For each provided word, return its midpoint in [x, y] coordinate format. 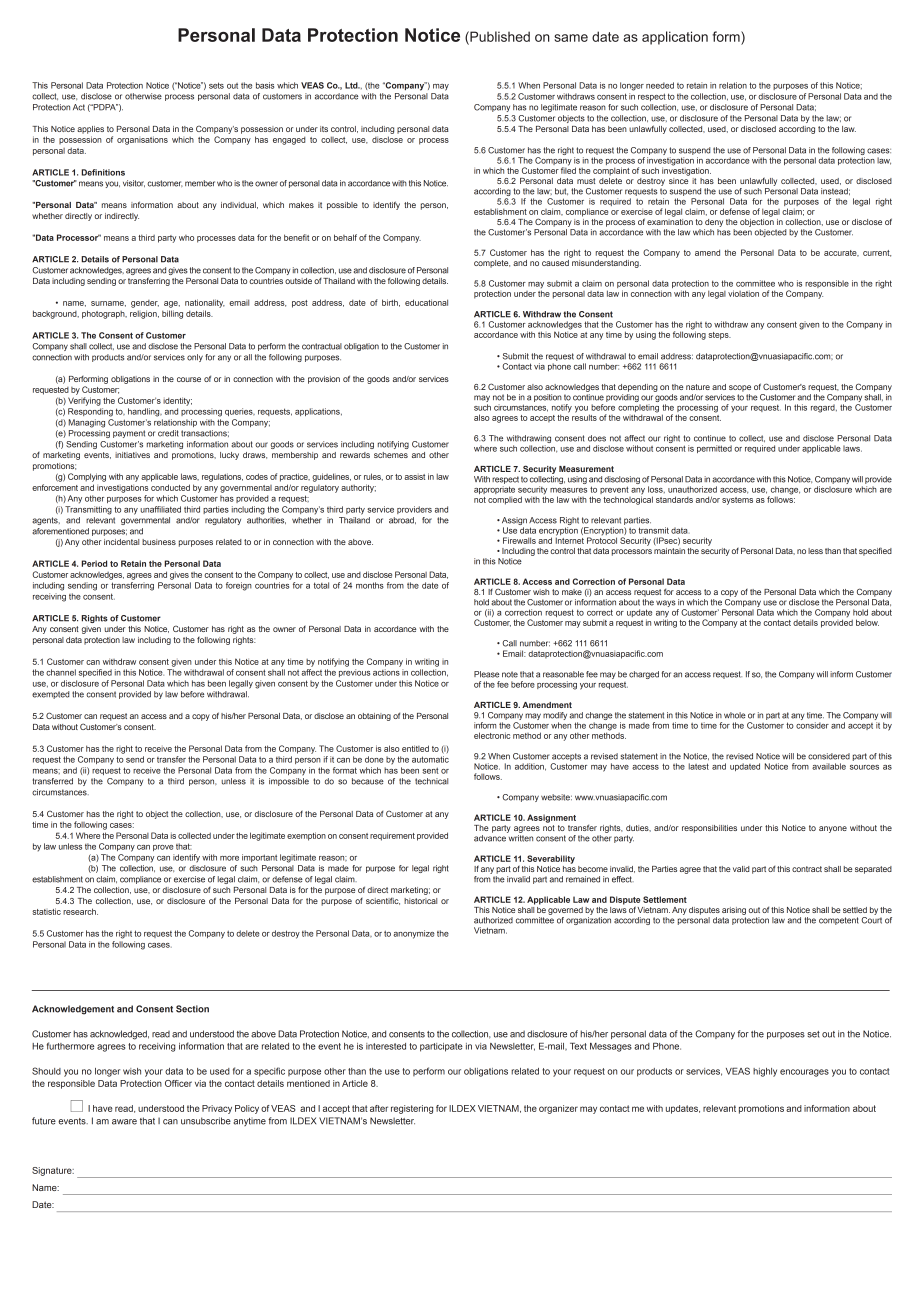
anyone [833, 829]
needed [660, 85]
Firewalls [519, 540]
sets [216, 85]
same [571, 38]
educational [426, 302]
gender [145, 304]
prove [163, 848]
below [867, 622]
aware [124, 1122]
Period [94, 563]
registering [412, 1109]
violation [743, 293]
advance [490, 838]
